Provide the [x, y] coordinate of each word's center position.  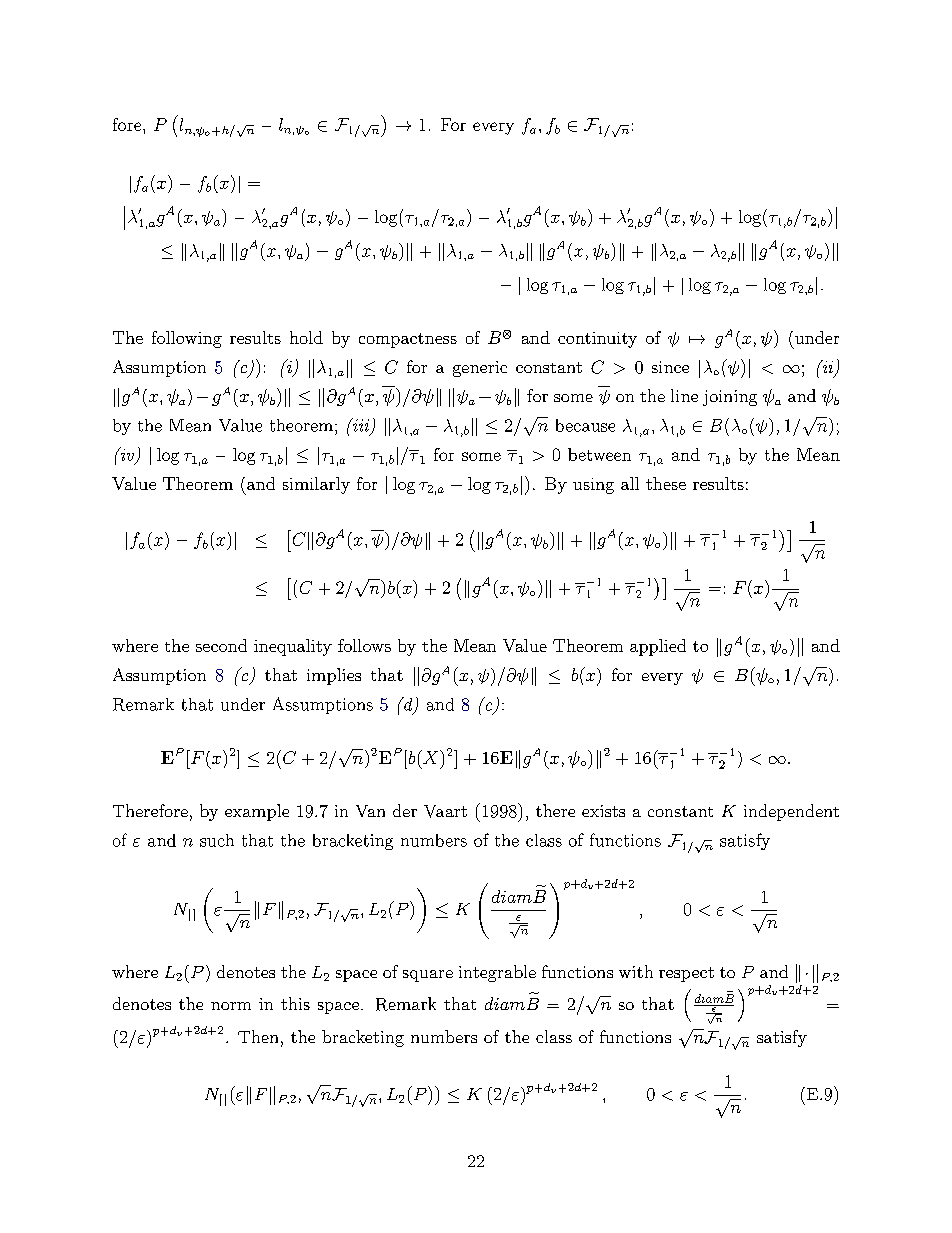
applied [658, 647]
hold [306, 337]
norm [231, 1006]
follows [364, 645]
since [670, 367]
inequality [293, 647]
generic [480, 369]
